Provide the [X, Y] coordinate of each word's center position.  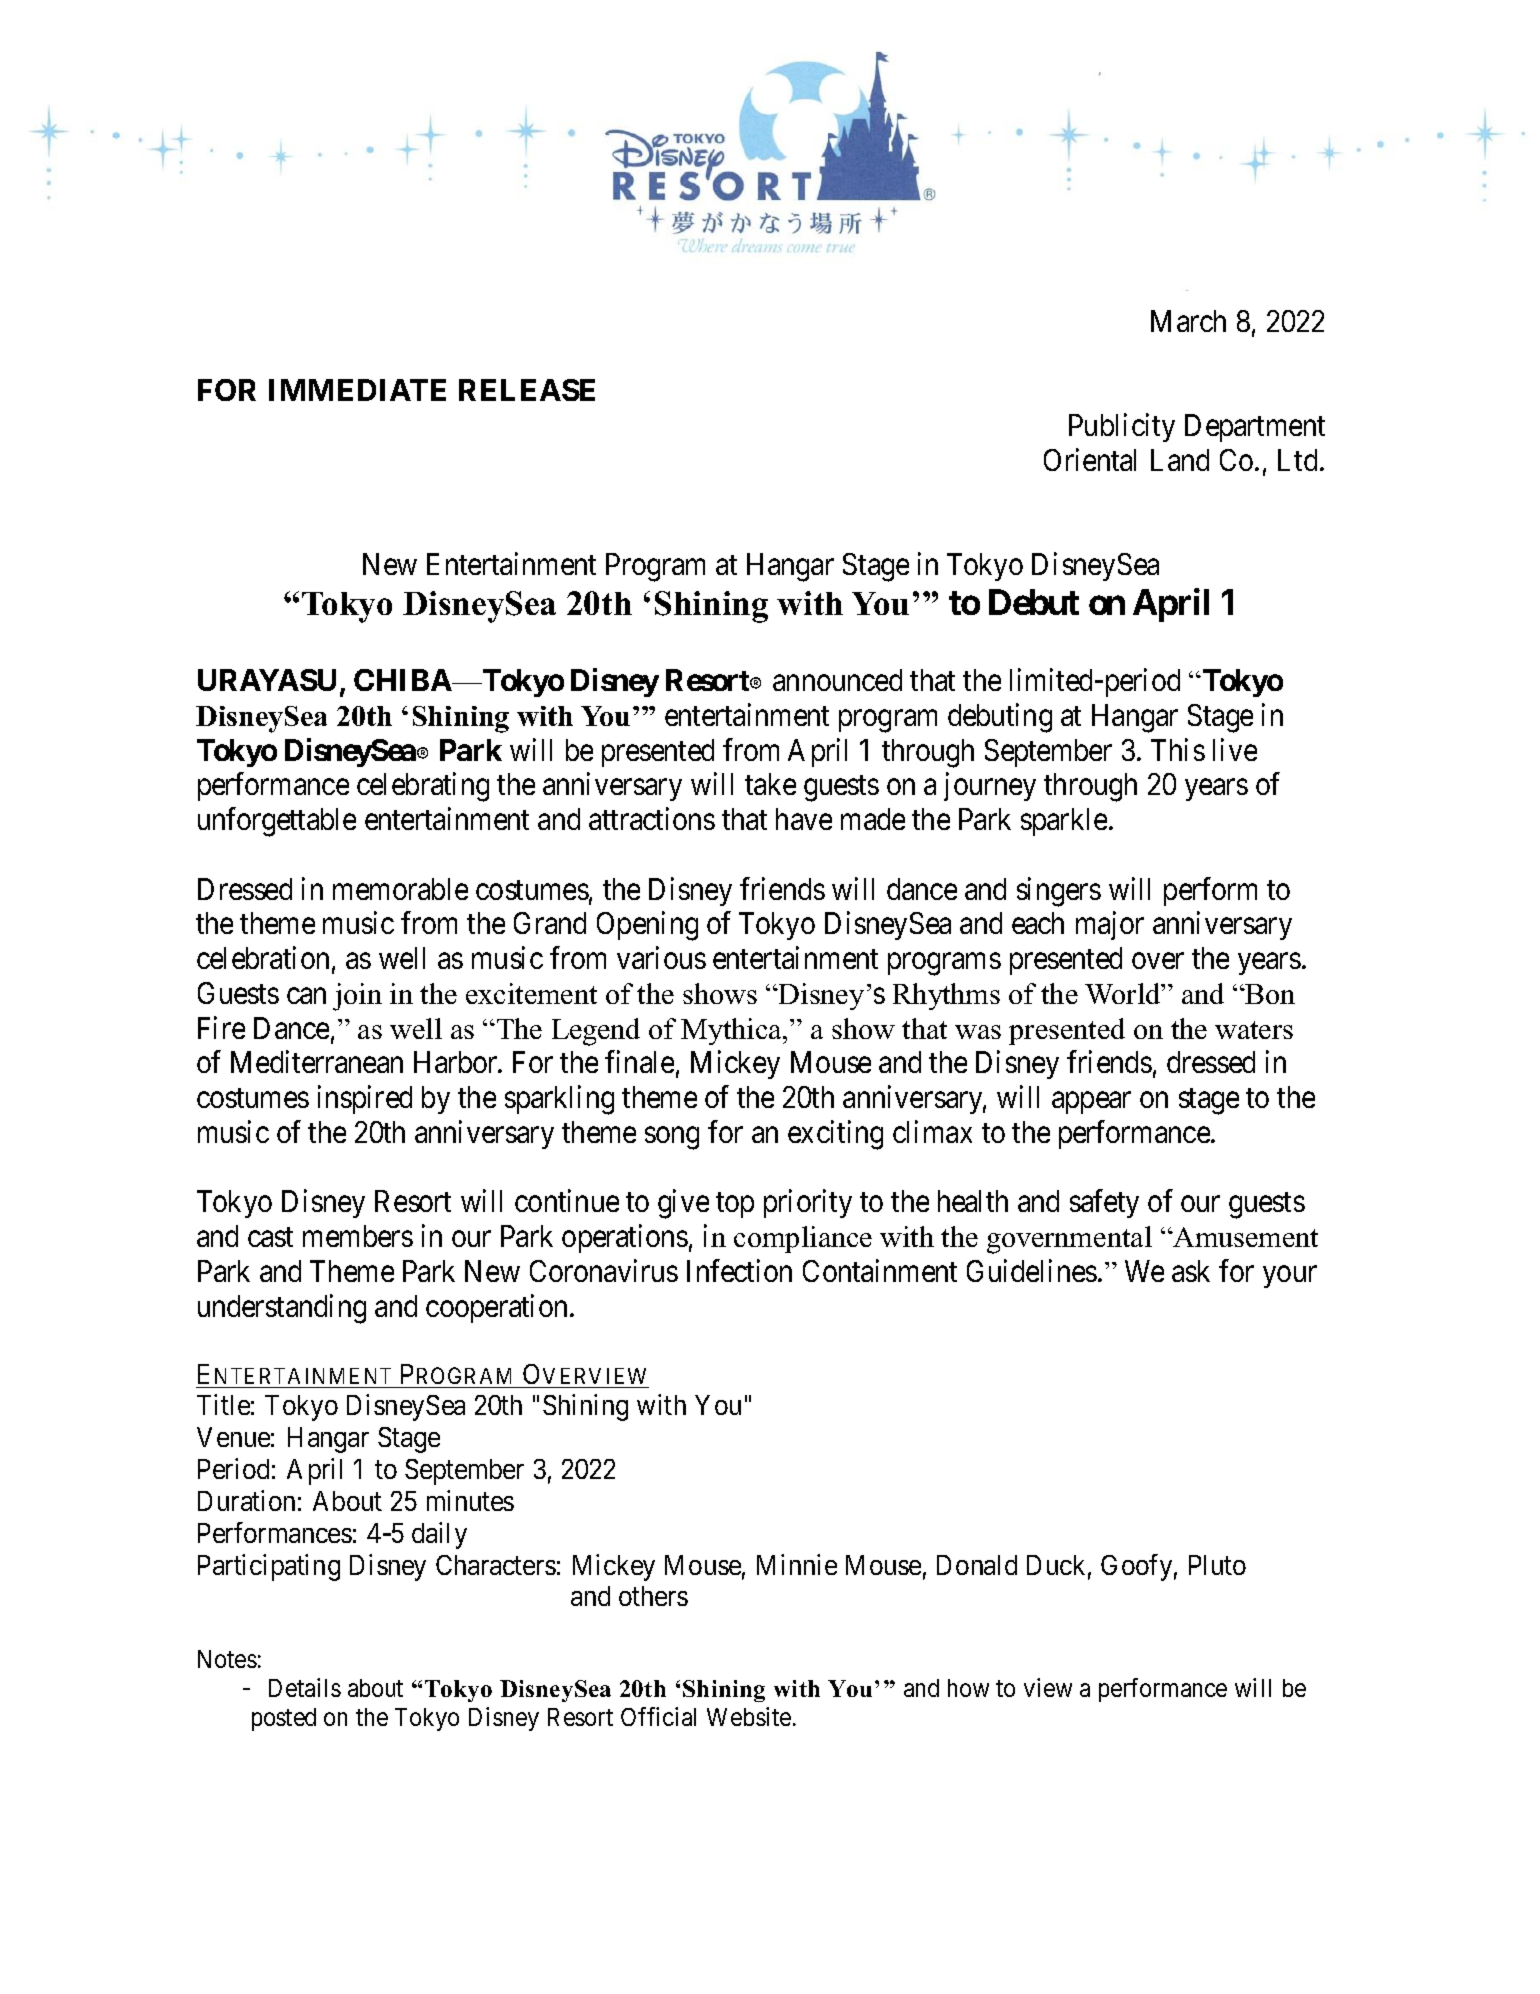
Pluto [1217, 1565]
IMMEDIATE [357, 390]
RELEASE [527, 390]
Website [749, 1716]
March [1188, 321]
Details [305, 1687]
